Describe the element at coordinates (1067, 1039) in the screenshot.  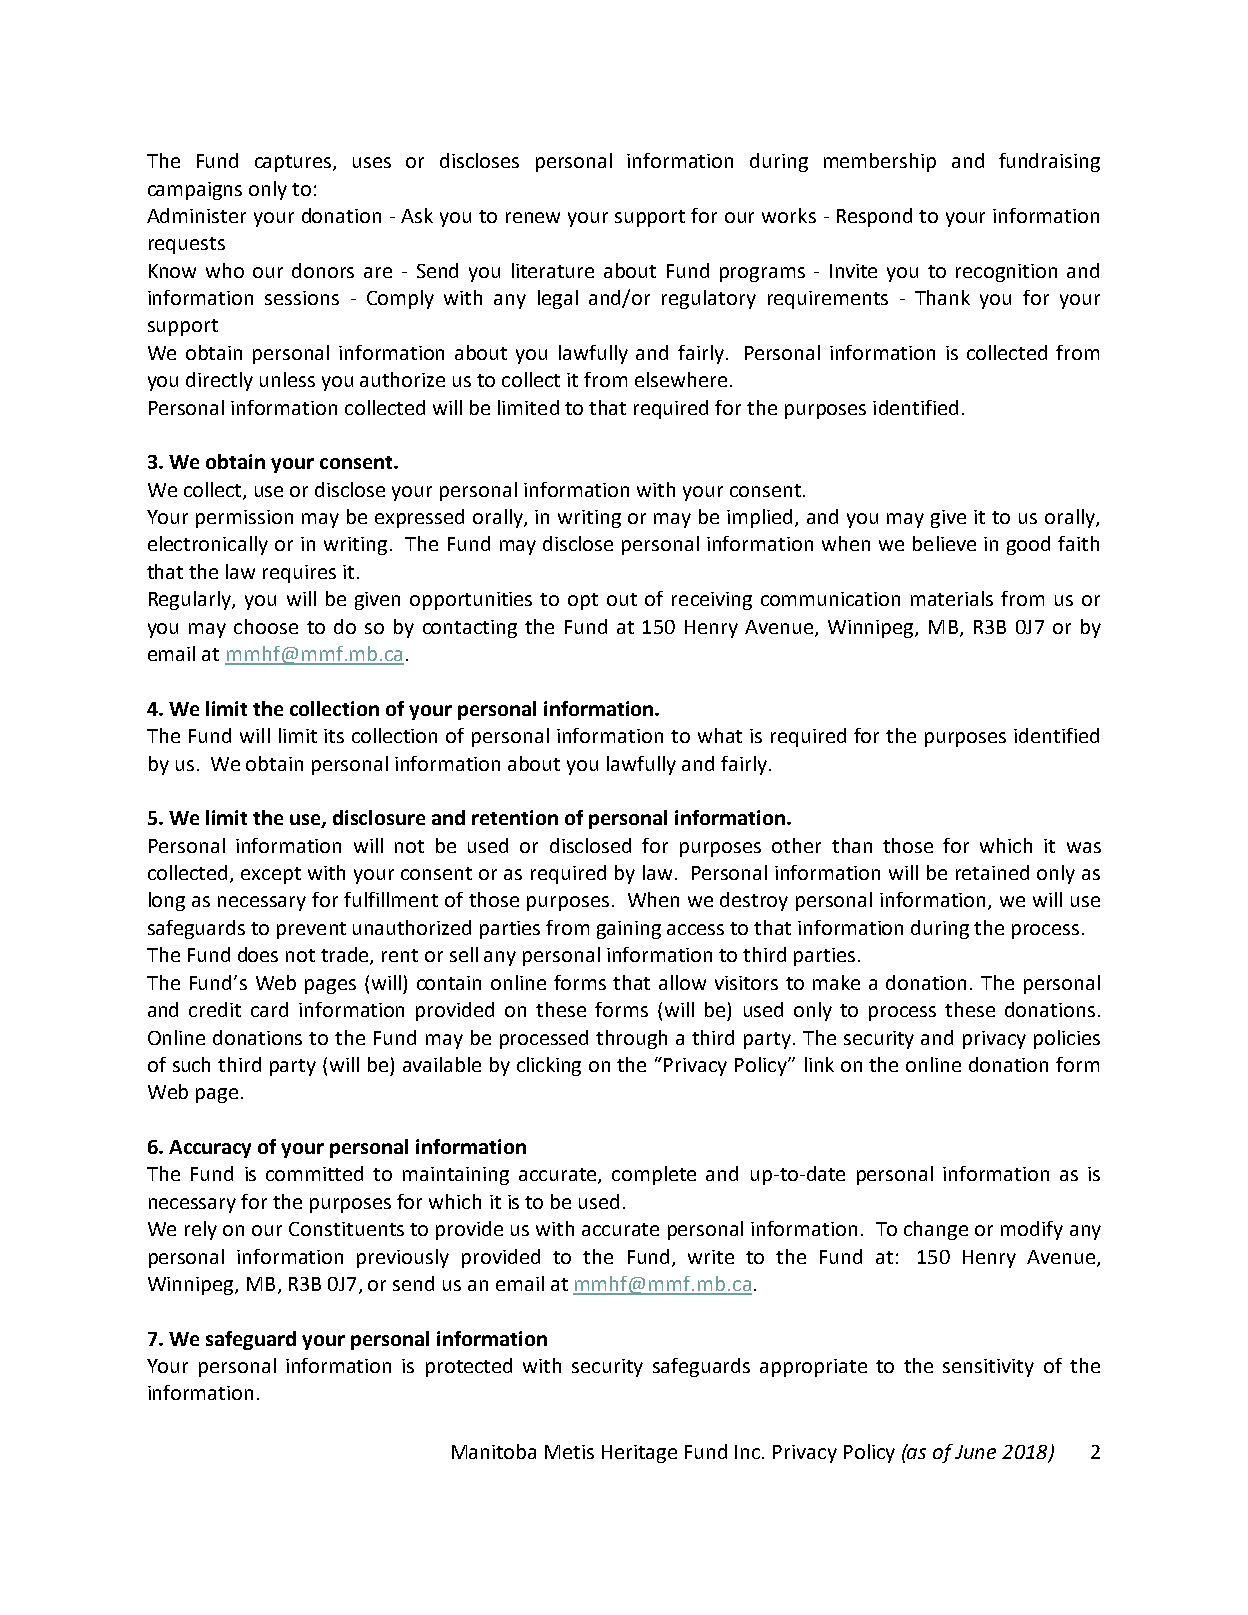
I see `policies` at that location.
